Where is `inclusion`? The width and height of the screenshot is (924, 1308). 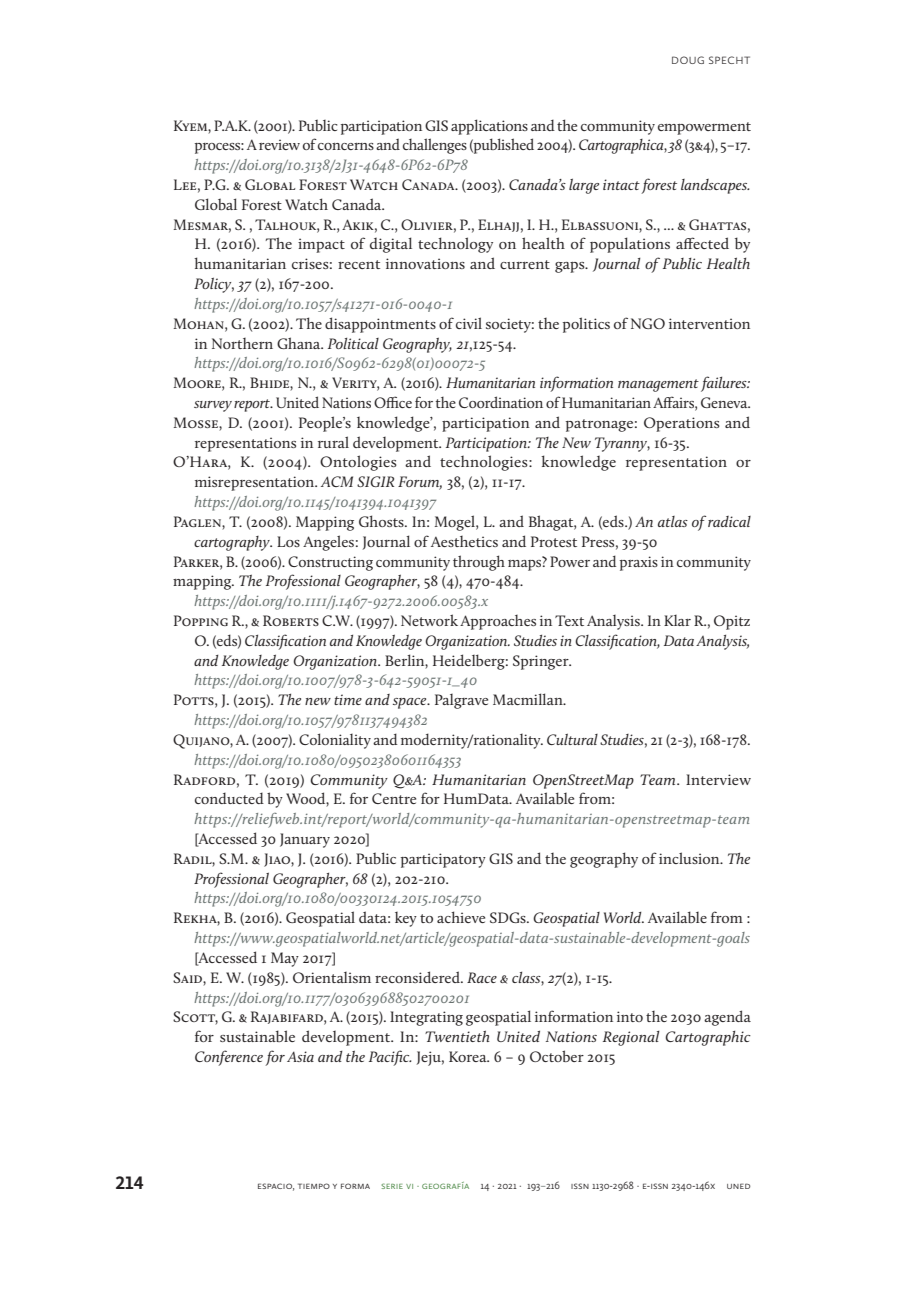 inclusion is located at coordinates (690, 858).
